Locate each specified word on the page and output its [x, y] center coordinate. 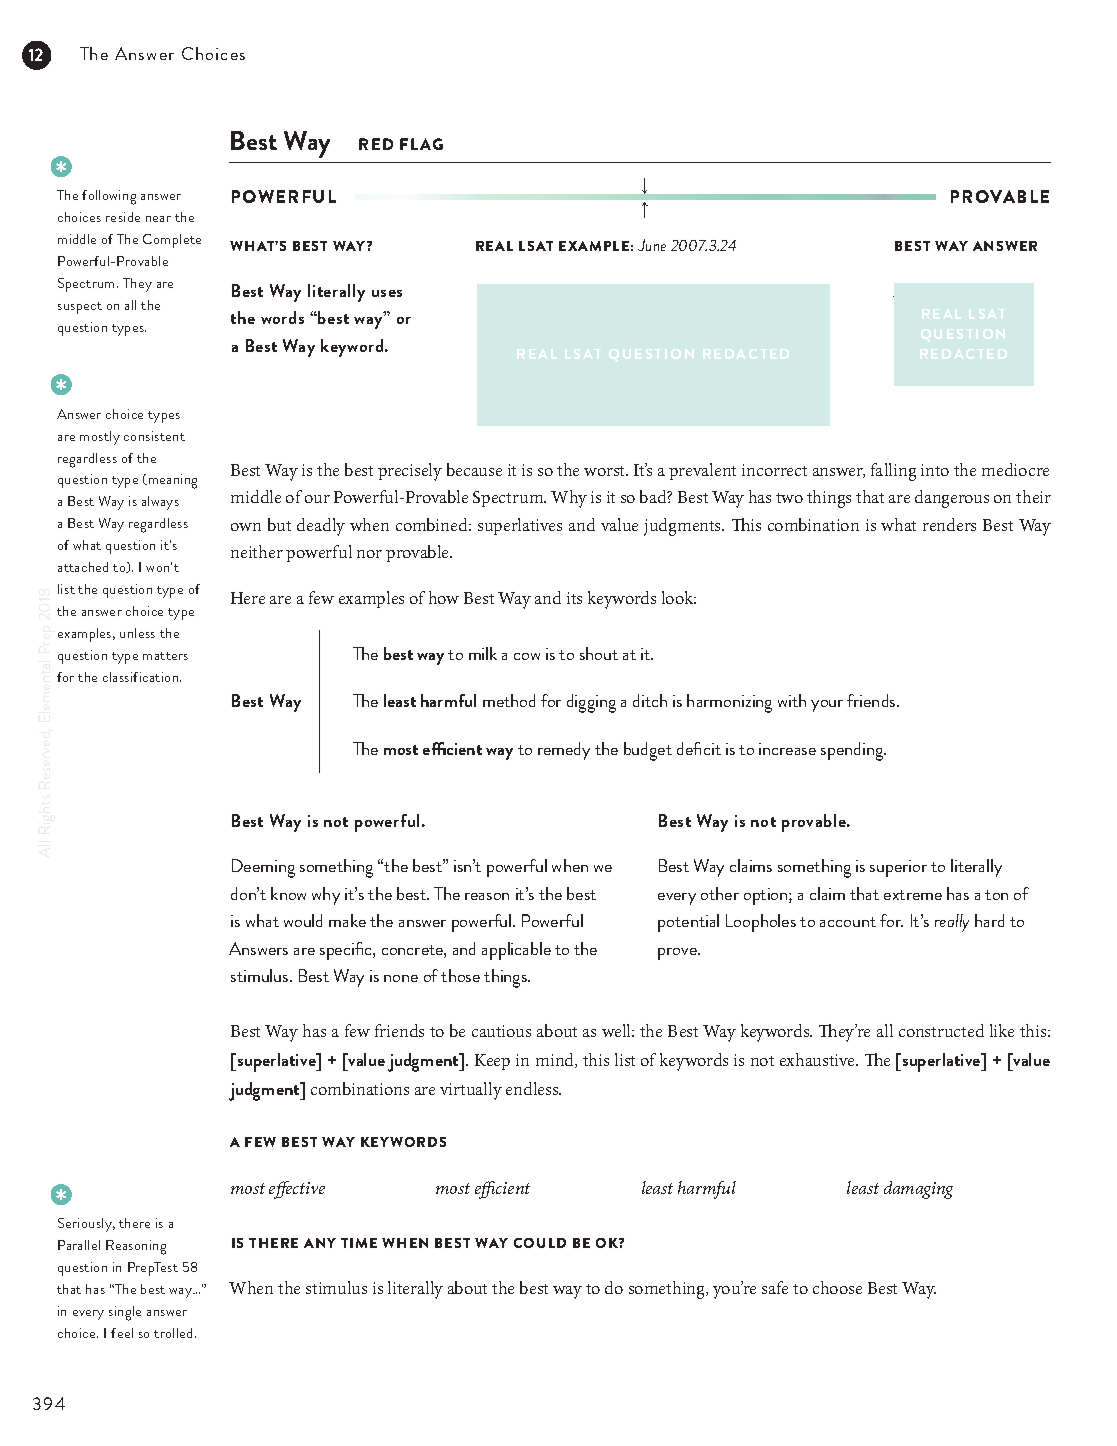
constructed [941, 1030]
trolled [173, 1333]
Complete [172, 241]
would [303, 920]
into [935, 470]
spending [853, 751]
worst [606, 471]
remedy [564, 751]
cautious [501, 1031]
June [652, 245]
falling [893, 472]
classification [142, 677]
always [160, 503]
